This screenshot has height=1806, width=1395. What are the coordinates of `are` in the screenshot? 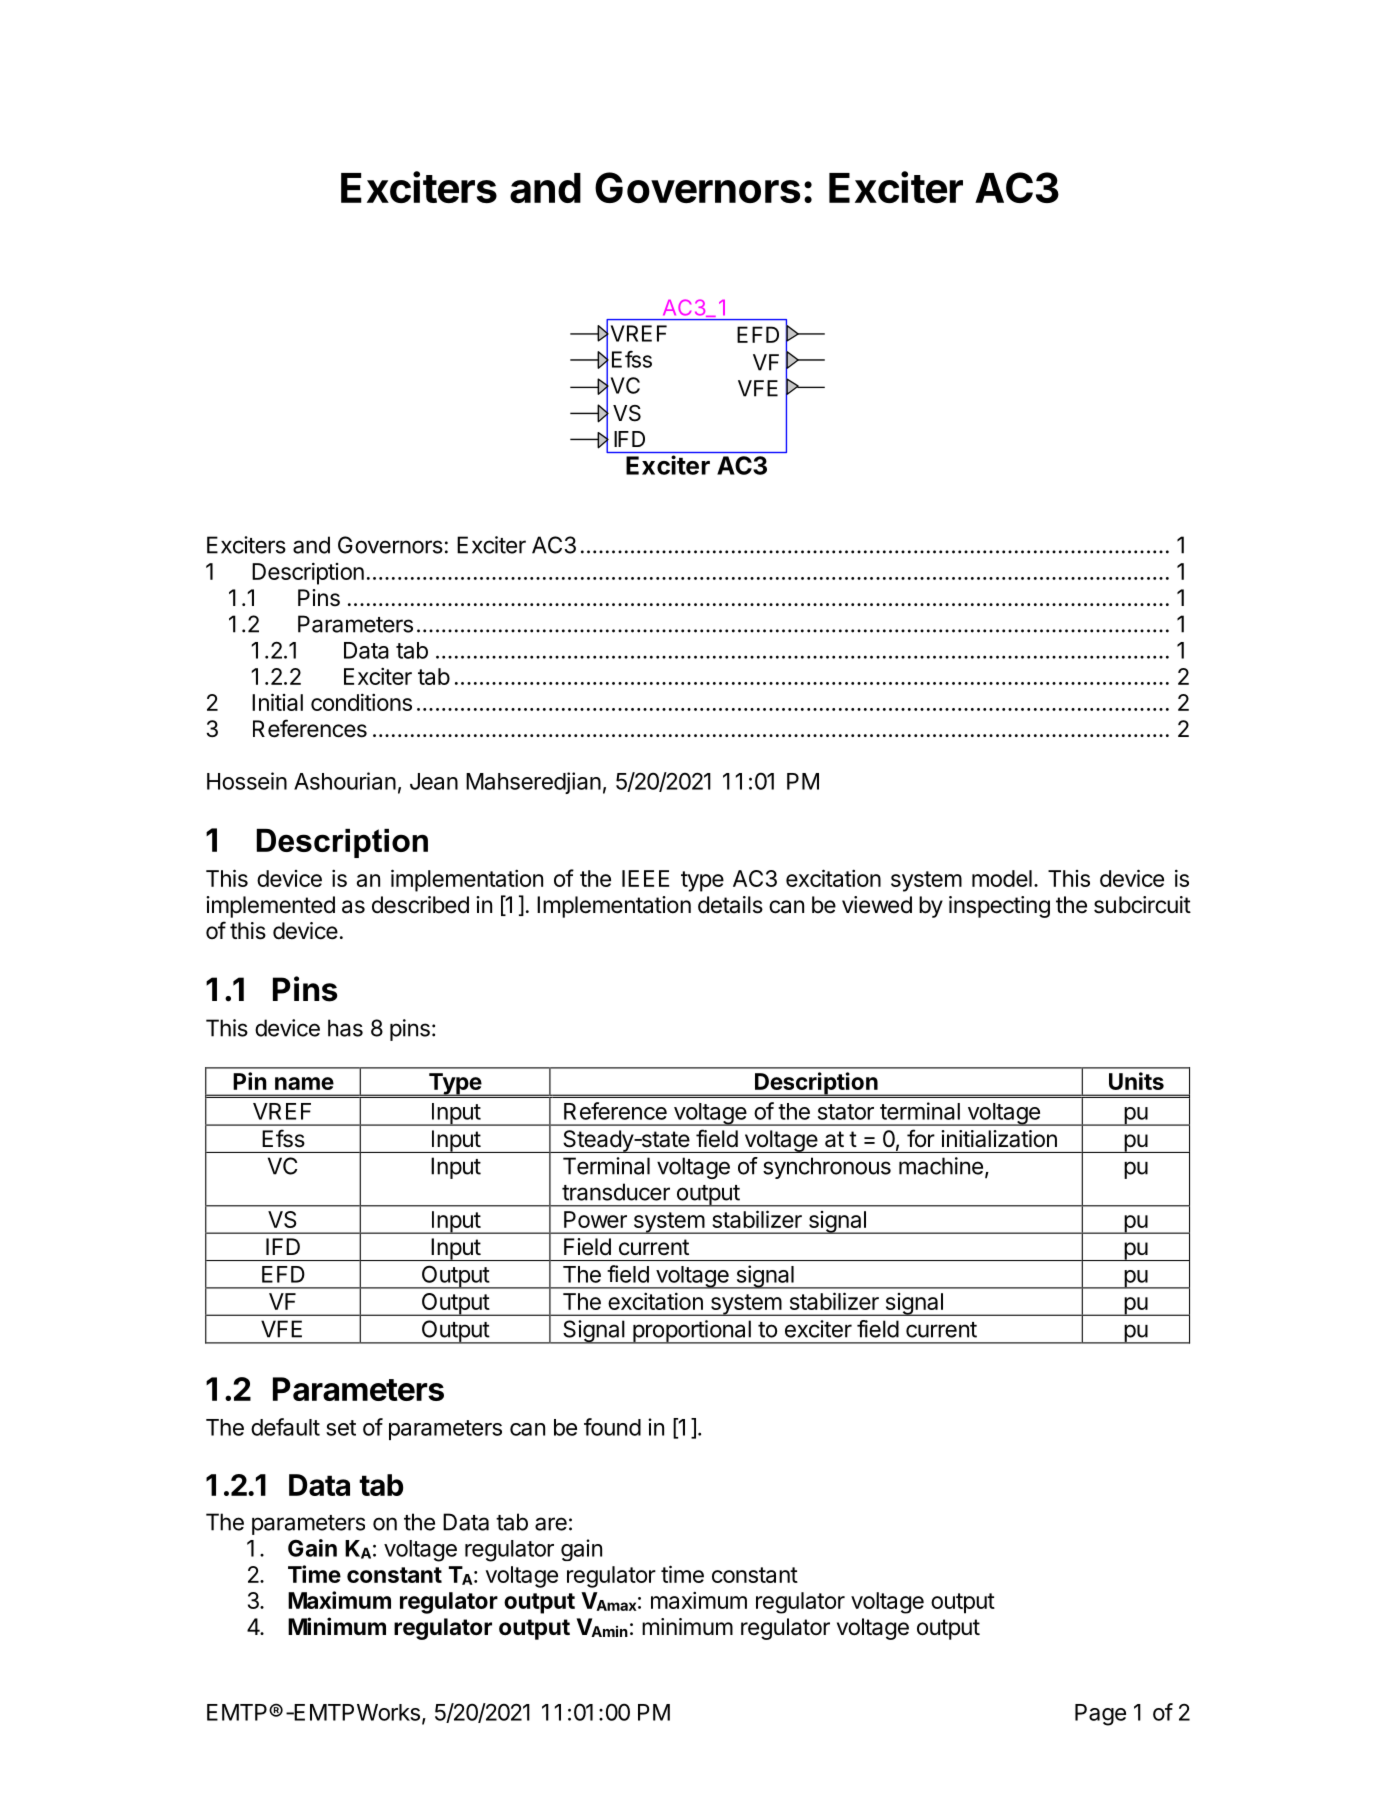 It's located at (551, 1524).
